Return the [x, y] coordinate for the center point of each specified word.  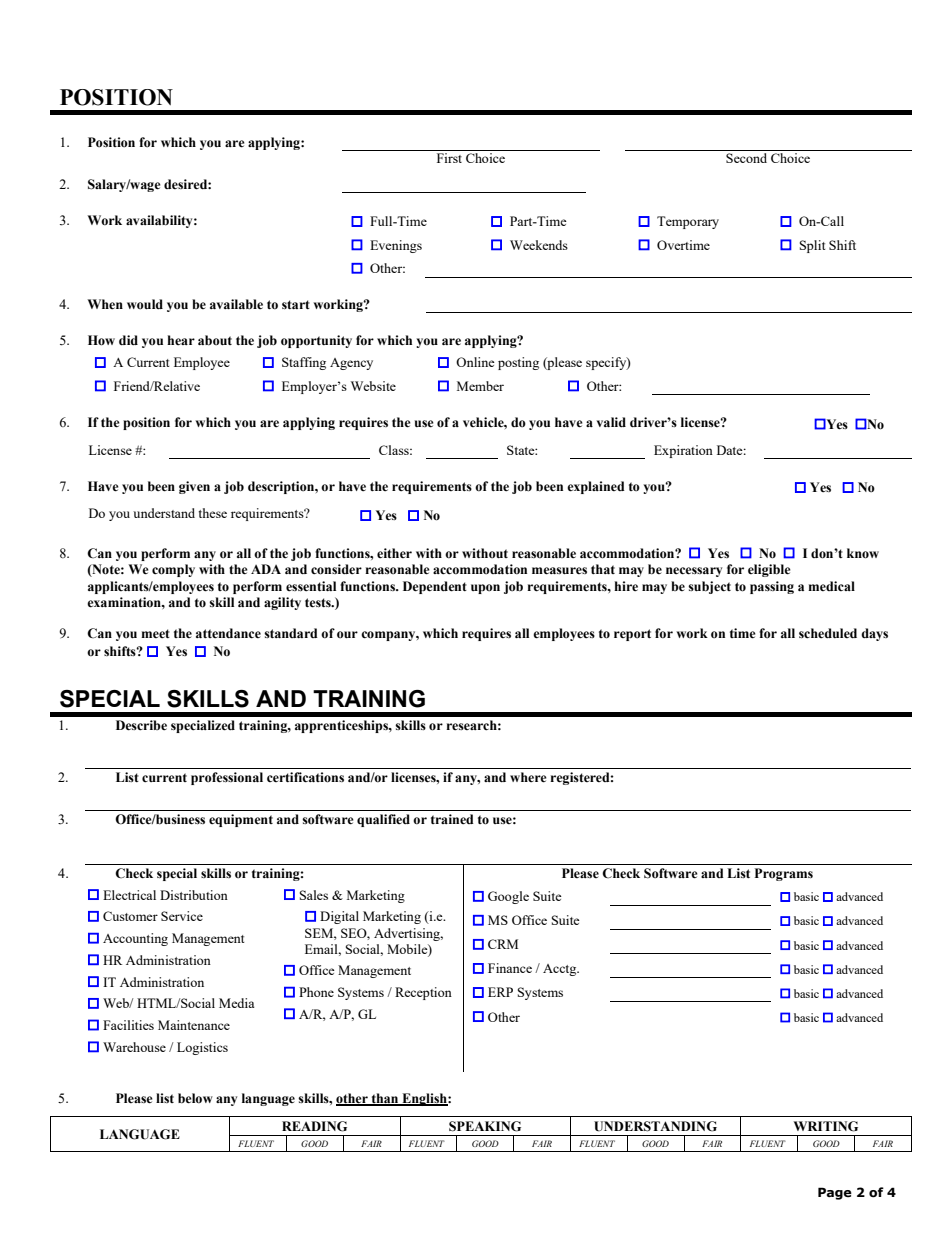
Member [480, 386]
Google [508, 897]
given [194, 487]
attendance [228, 633]
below [195, 1098]
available [236, 304]
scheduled [828, 633]
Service [182, 916]
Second [746, 158]
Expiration [683, 451]
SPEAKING [485, 1126]
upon [485, 589]
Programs [784, 874]
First [449, 158]
